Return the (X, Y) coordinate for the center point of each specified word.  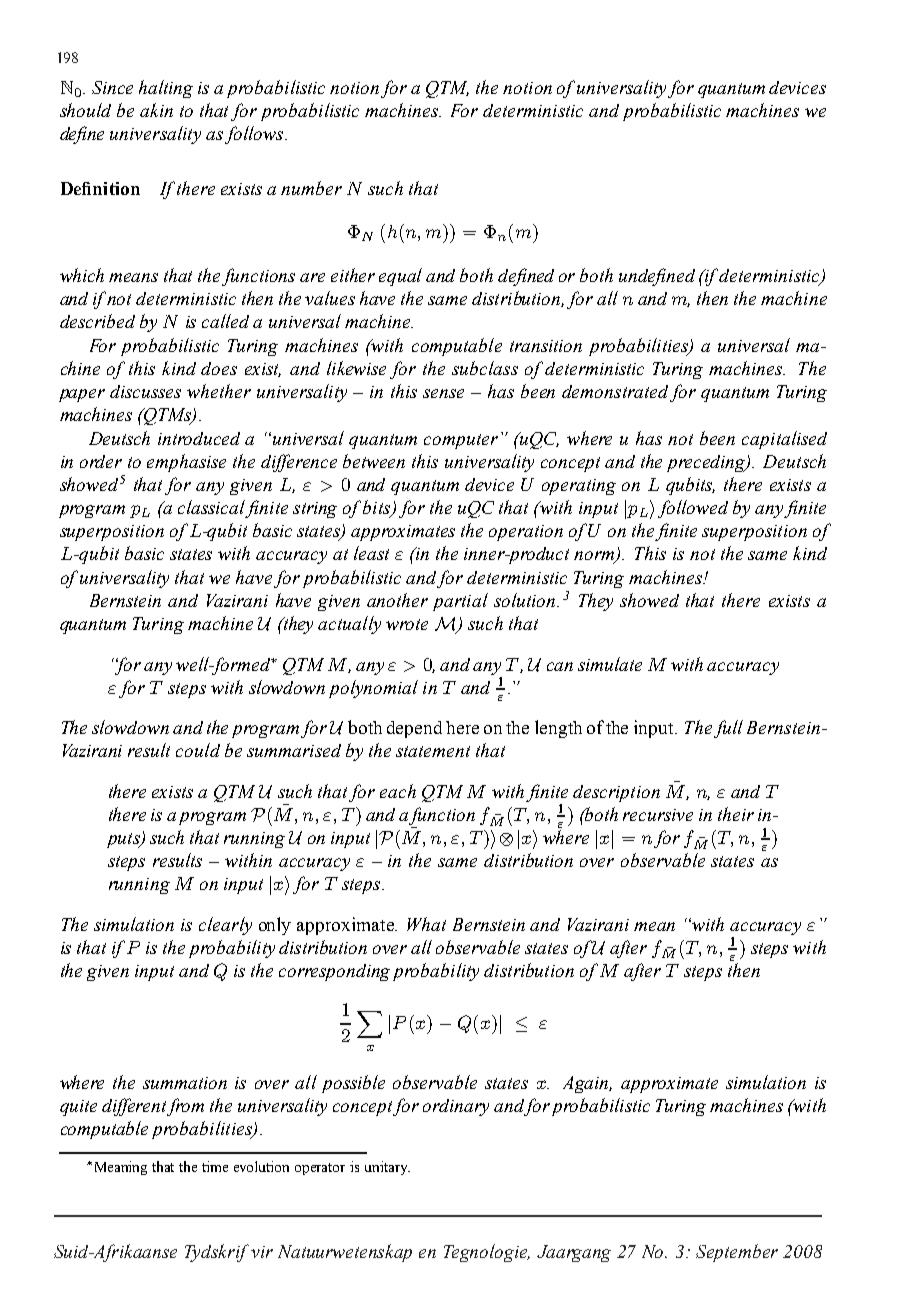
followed (693, 509)
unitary (387, 1168)
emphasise (186, 463)
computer (461, 441)
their (736, 814)
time (215, 1166)
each (398, 791)
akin (156, 110)
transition (546, 346)
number (311, 188)
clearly (225, 926)
